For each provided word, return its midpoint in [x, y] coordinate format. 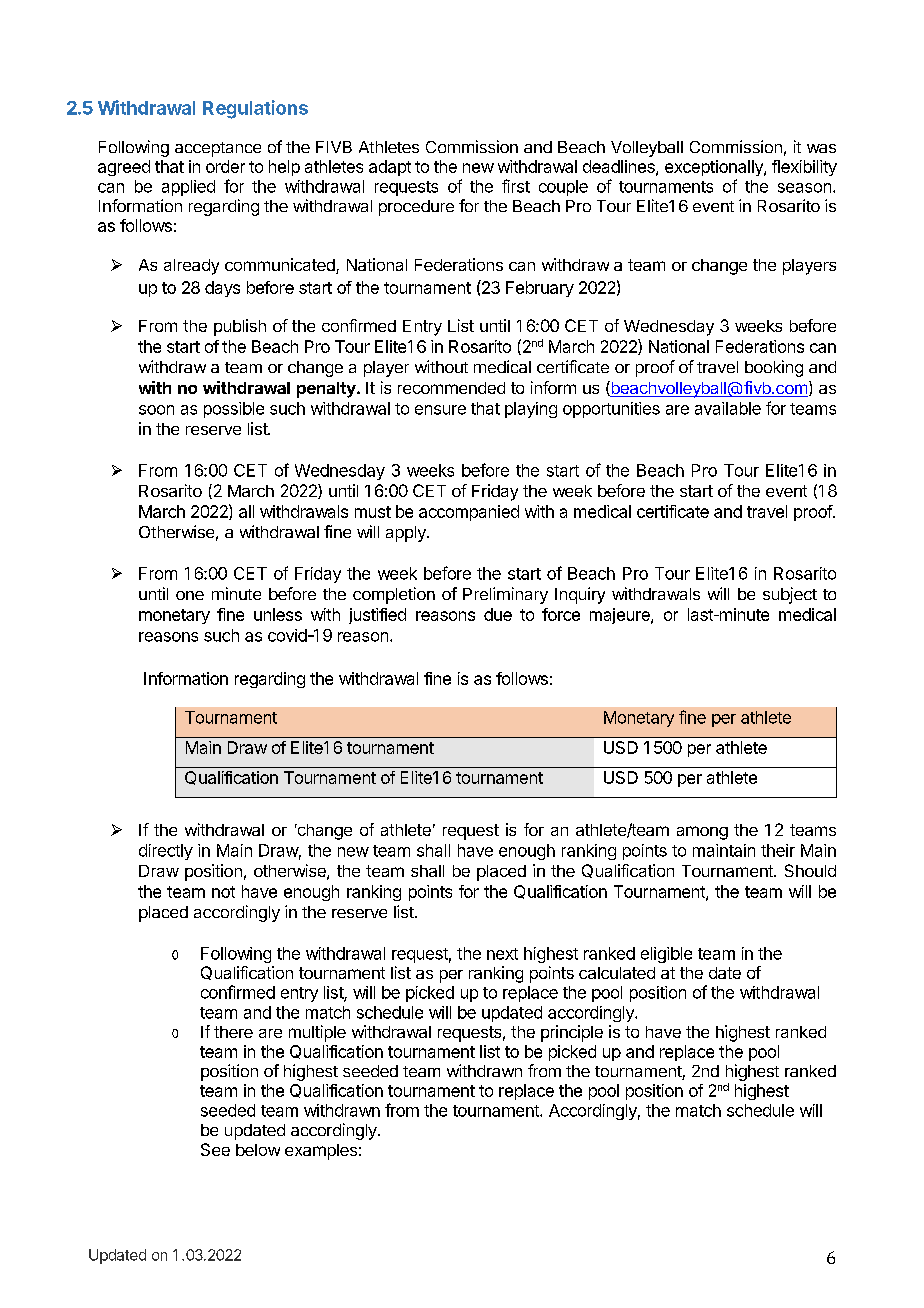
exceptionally [715, 168]
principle [572, 1033]
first [516, 186]
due [498, 614]
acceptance [218, 149]
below [258, 1150]
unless [278, 614]
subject [790, 595]
